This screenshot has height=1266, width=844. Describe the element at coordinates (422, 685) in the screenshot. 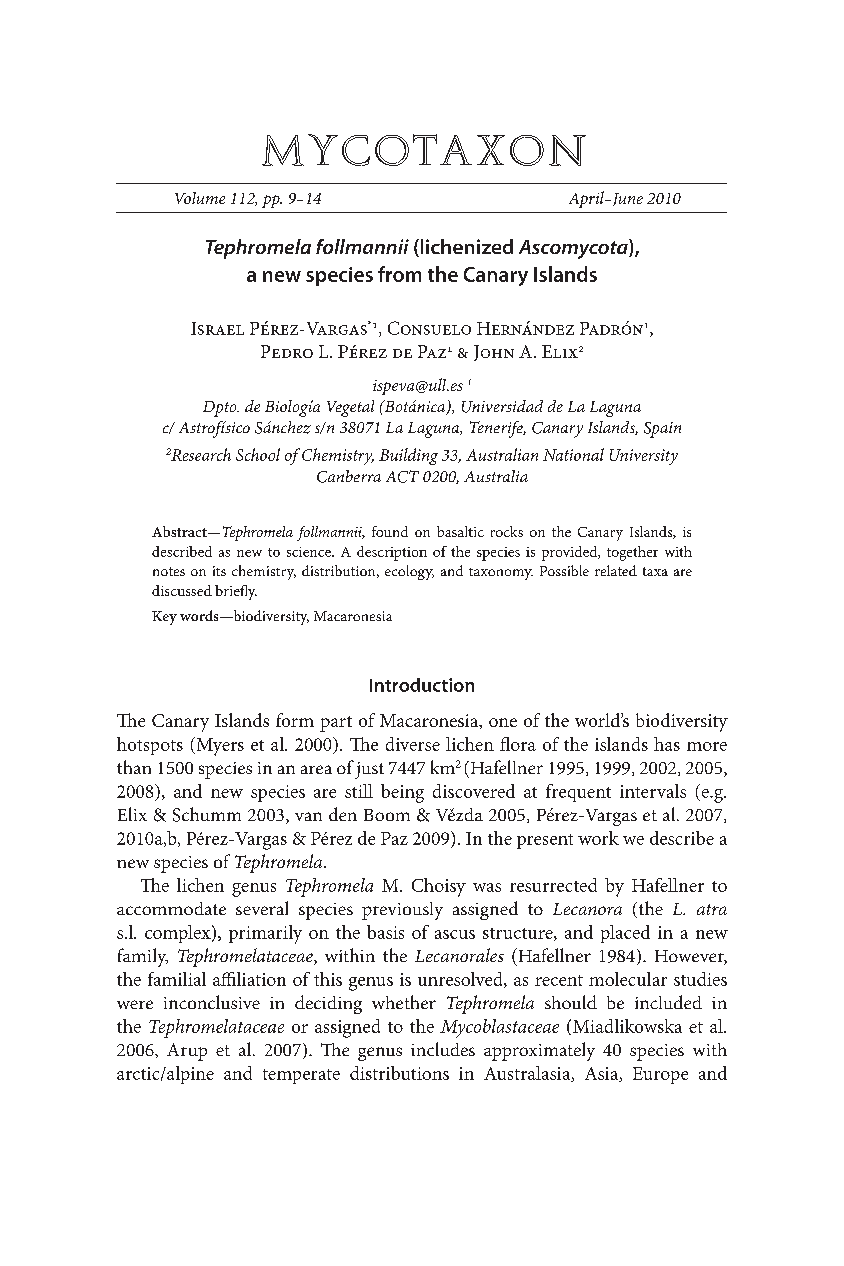

I see `Introduction` at that location.
